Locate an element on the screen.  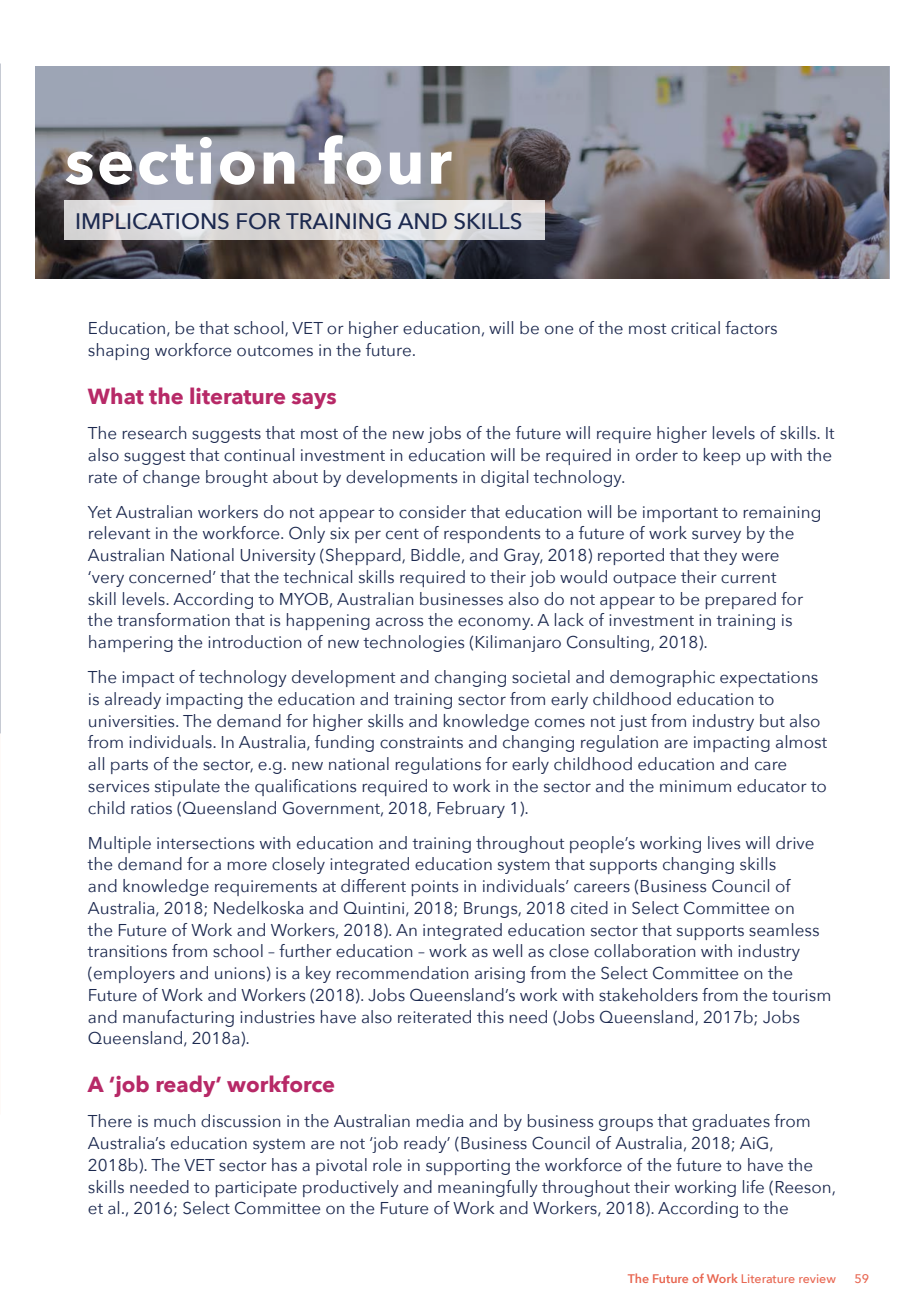
change is located at coordinates (171, 478).
